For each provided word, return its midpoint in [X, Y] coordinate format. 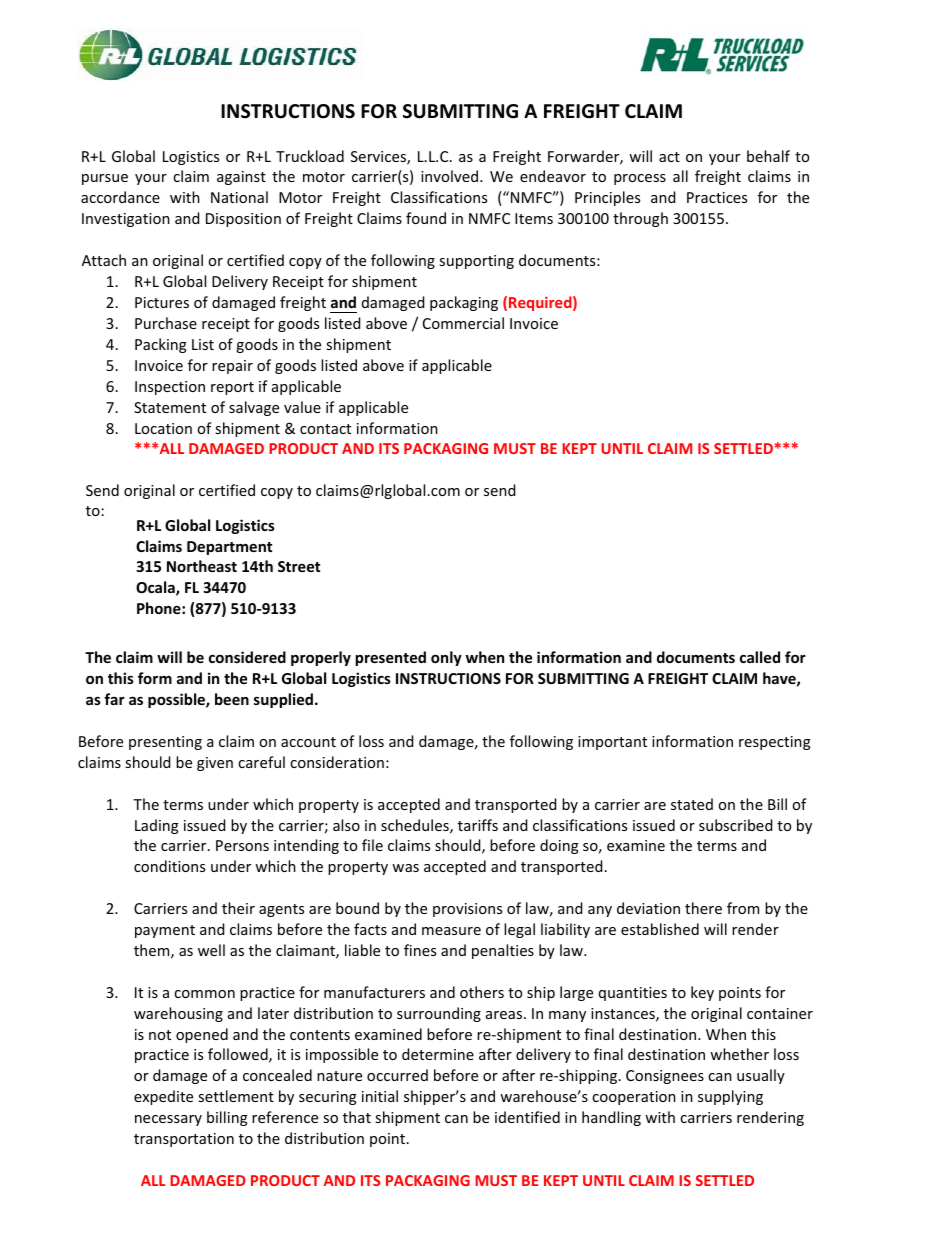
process [640, 179]
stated [692, 804]
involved [451, 176]
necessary [168, 1120]
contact [325, 429]
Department [229, 548]
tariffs [478, 825]
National [239, 197]
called [760, 657]
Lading [157, 826]
